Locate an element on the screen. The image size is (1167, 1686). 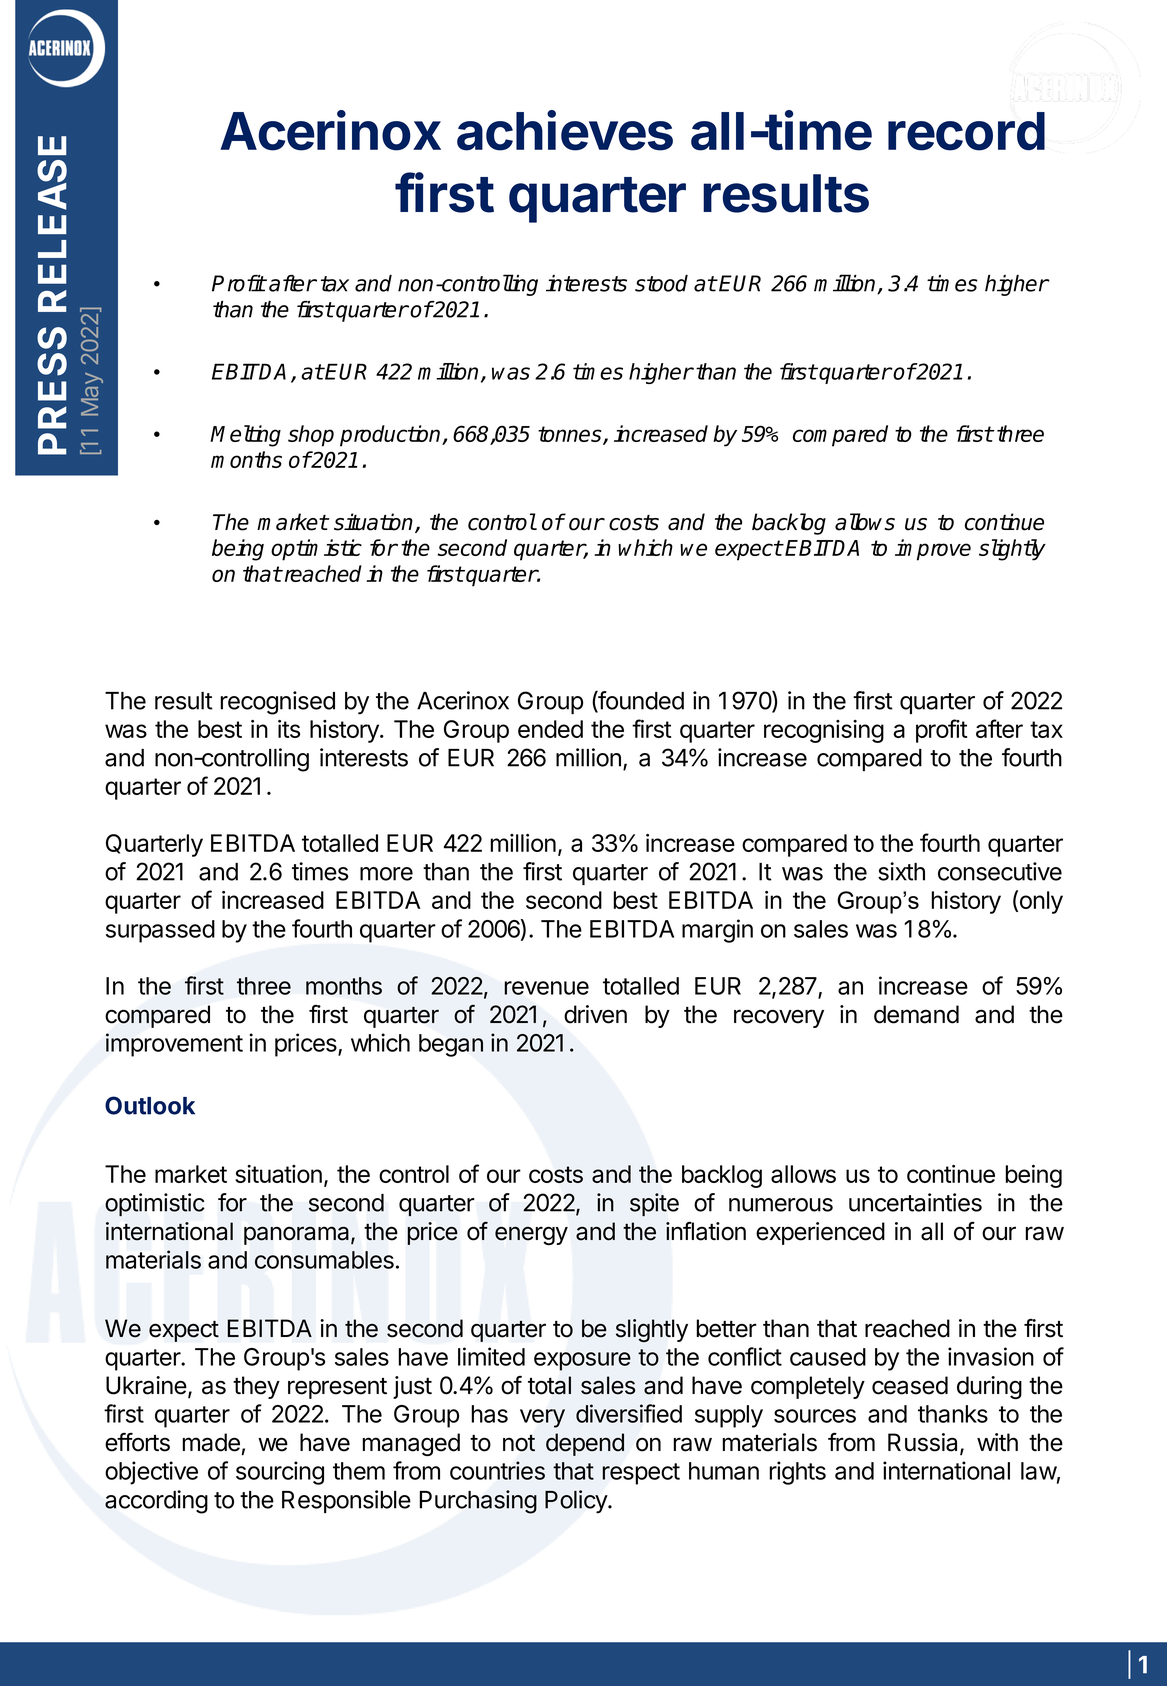
made is located at coordinates (211, 1442).
